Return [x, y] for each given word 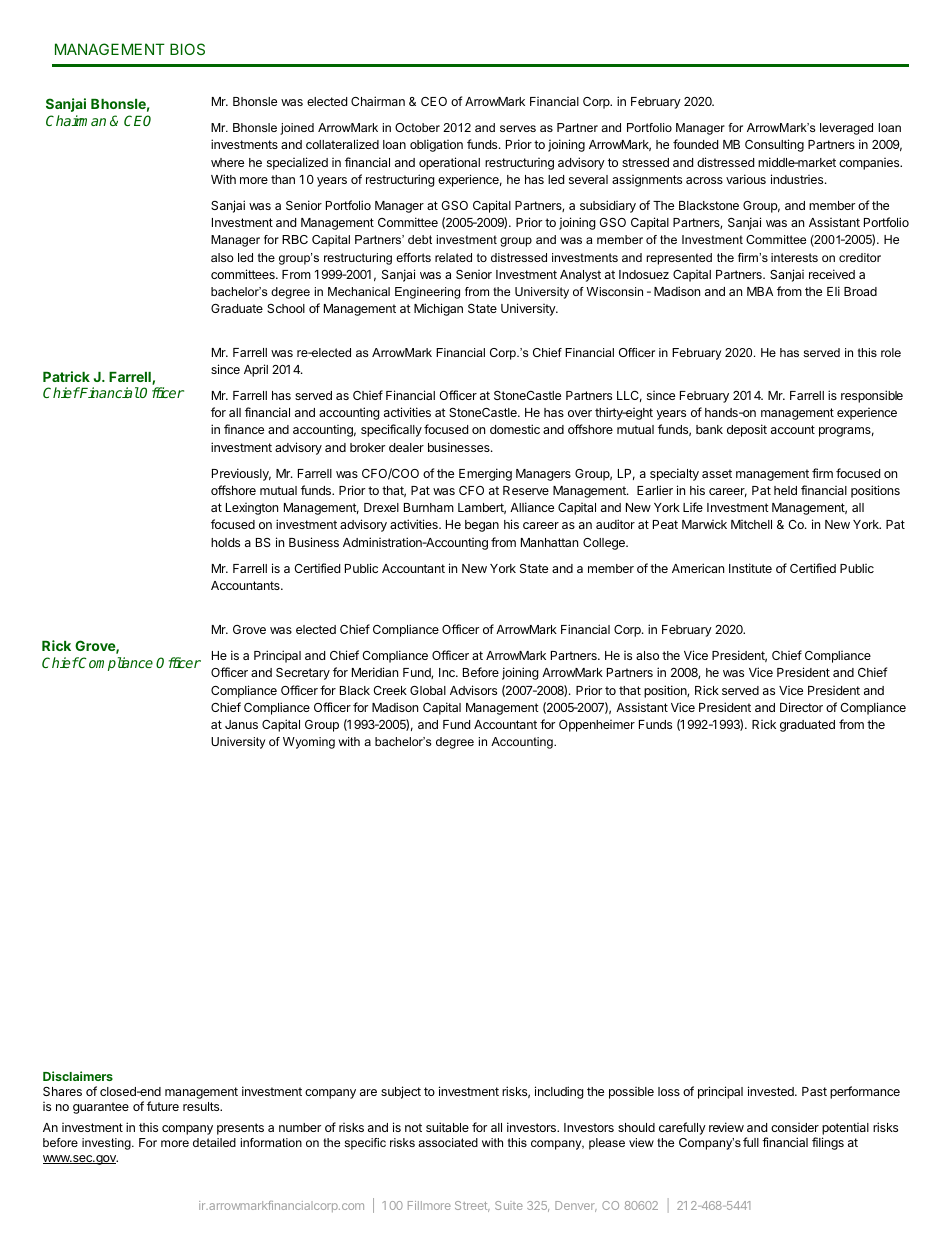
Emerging [485, 474]
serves [518, 128]
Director [801, 707]
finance [244, 429]
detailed [214, 1142]
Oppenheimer [597, 726]
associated [448, 1142]
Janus [241, 724]
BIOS [187, 49]
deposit [747, 430]
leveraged [846, 129]
